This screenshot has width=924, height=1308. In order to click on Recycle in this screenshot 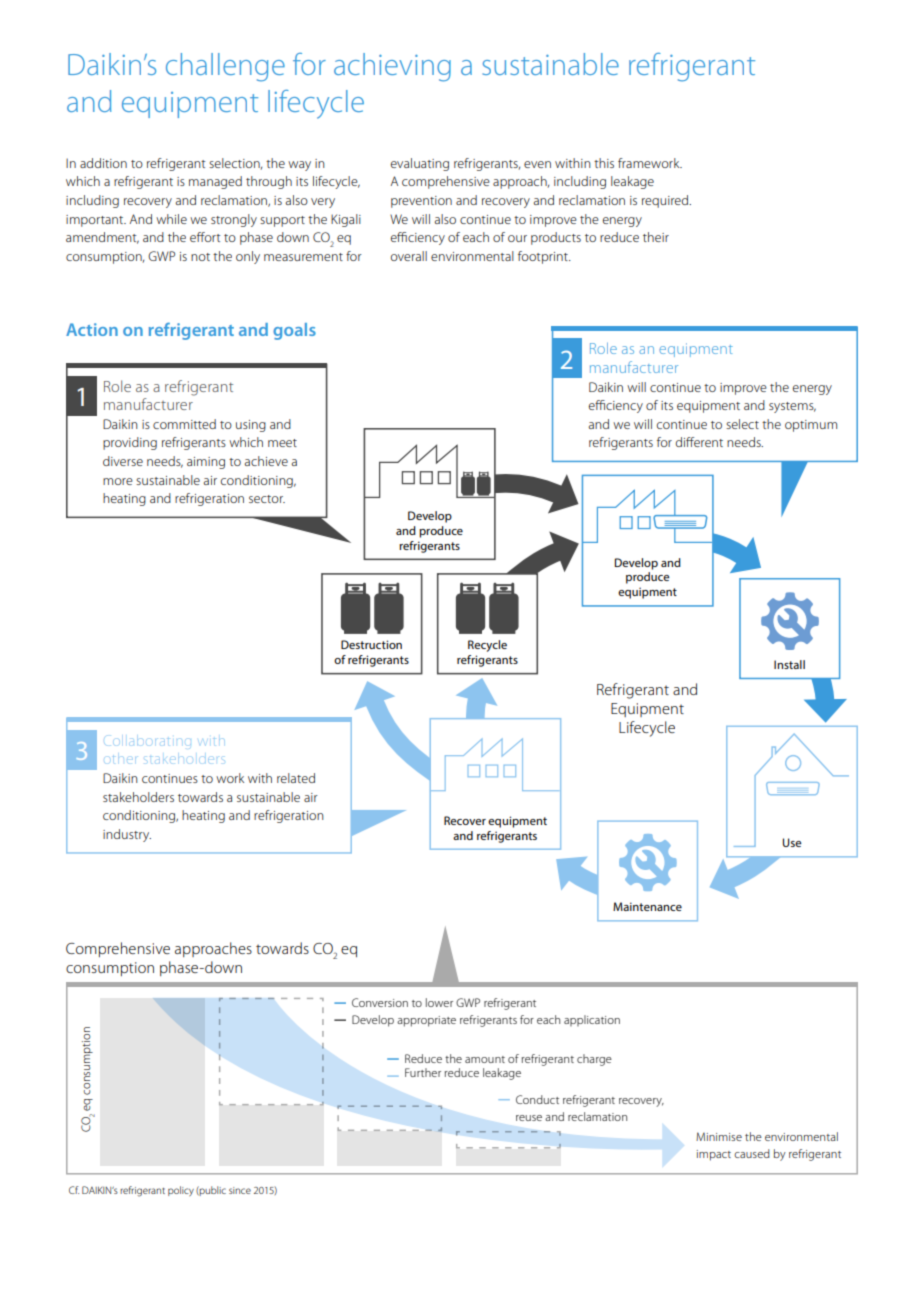, I will do `click(487, 646)`.
